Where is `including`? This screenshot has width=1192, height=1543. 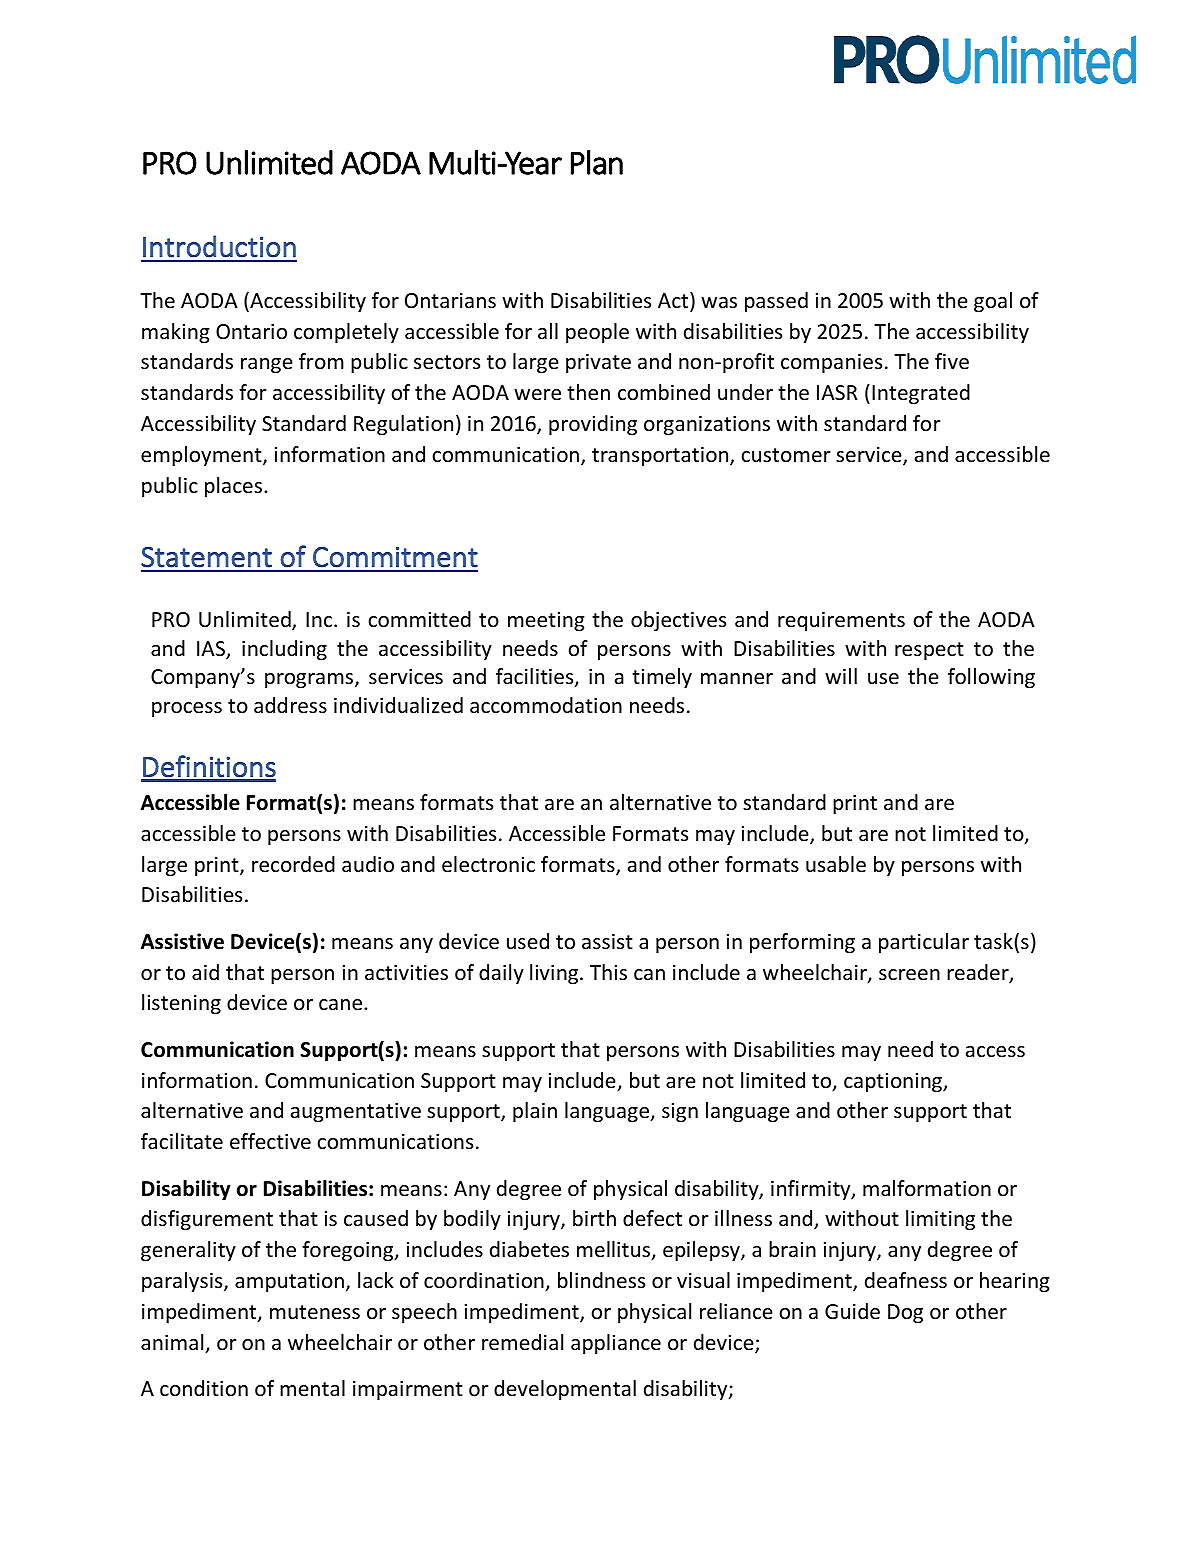 including is located at coordinates (284, 650).
